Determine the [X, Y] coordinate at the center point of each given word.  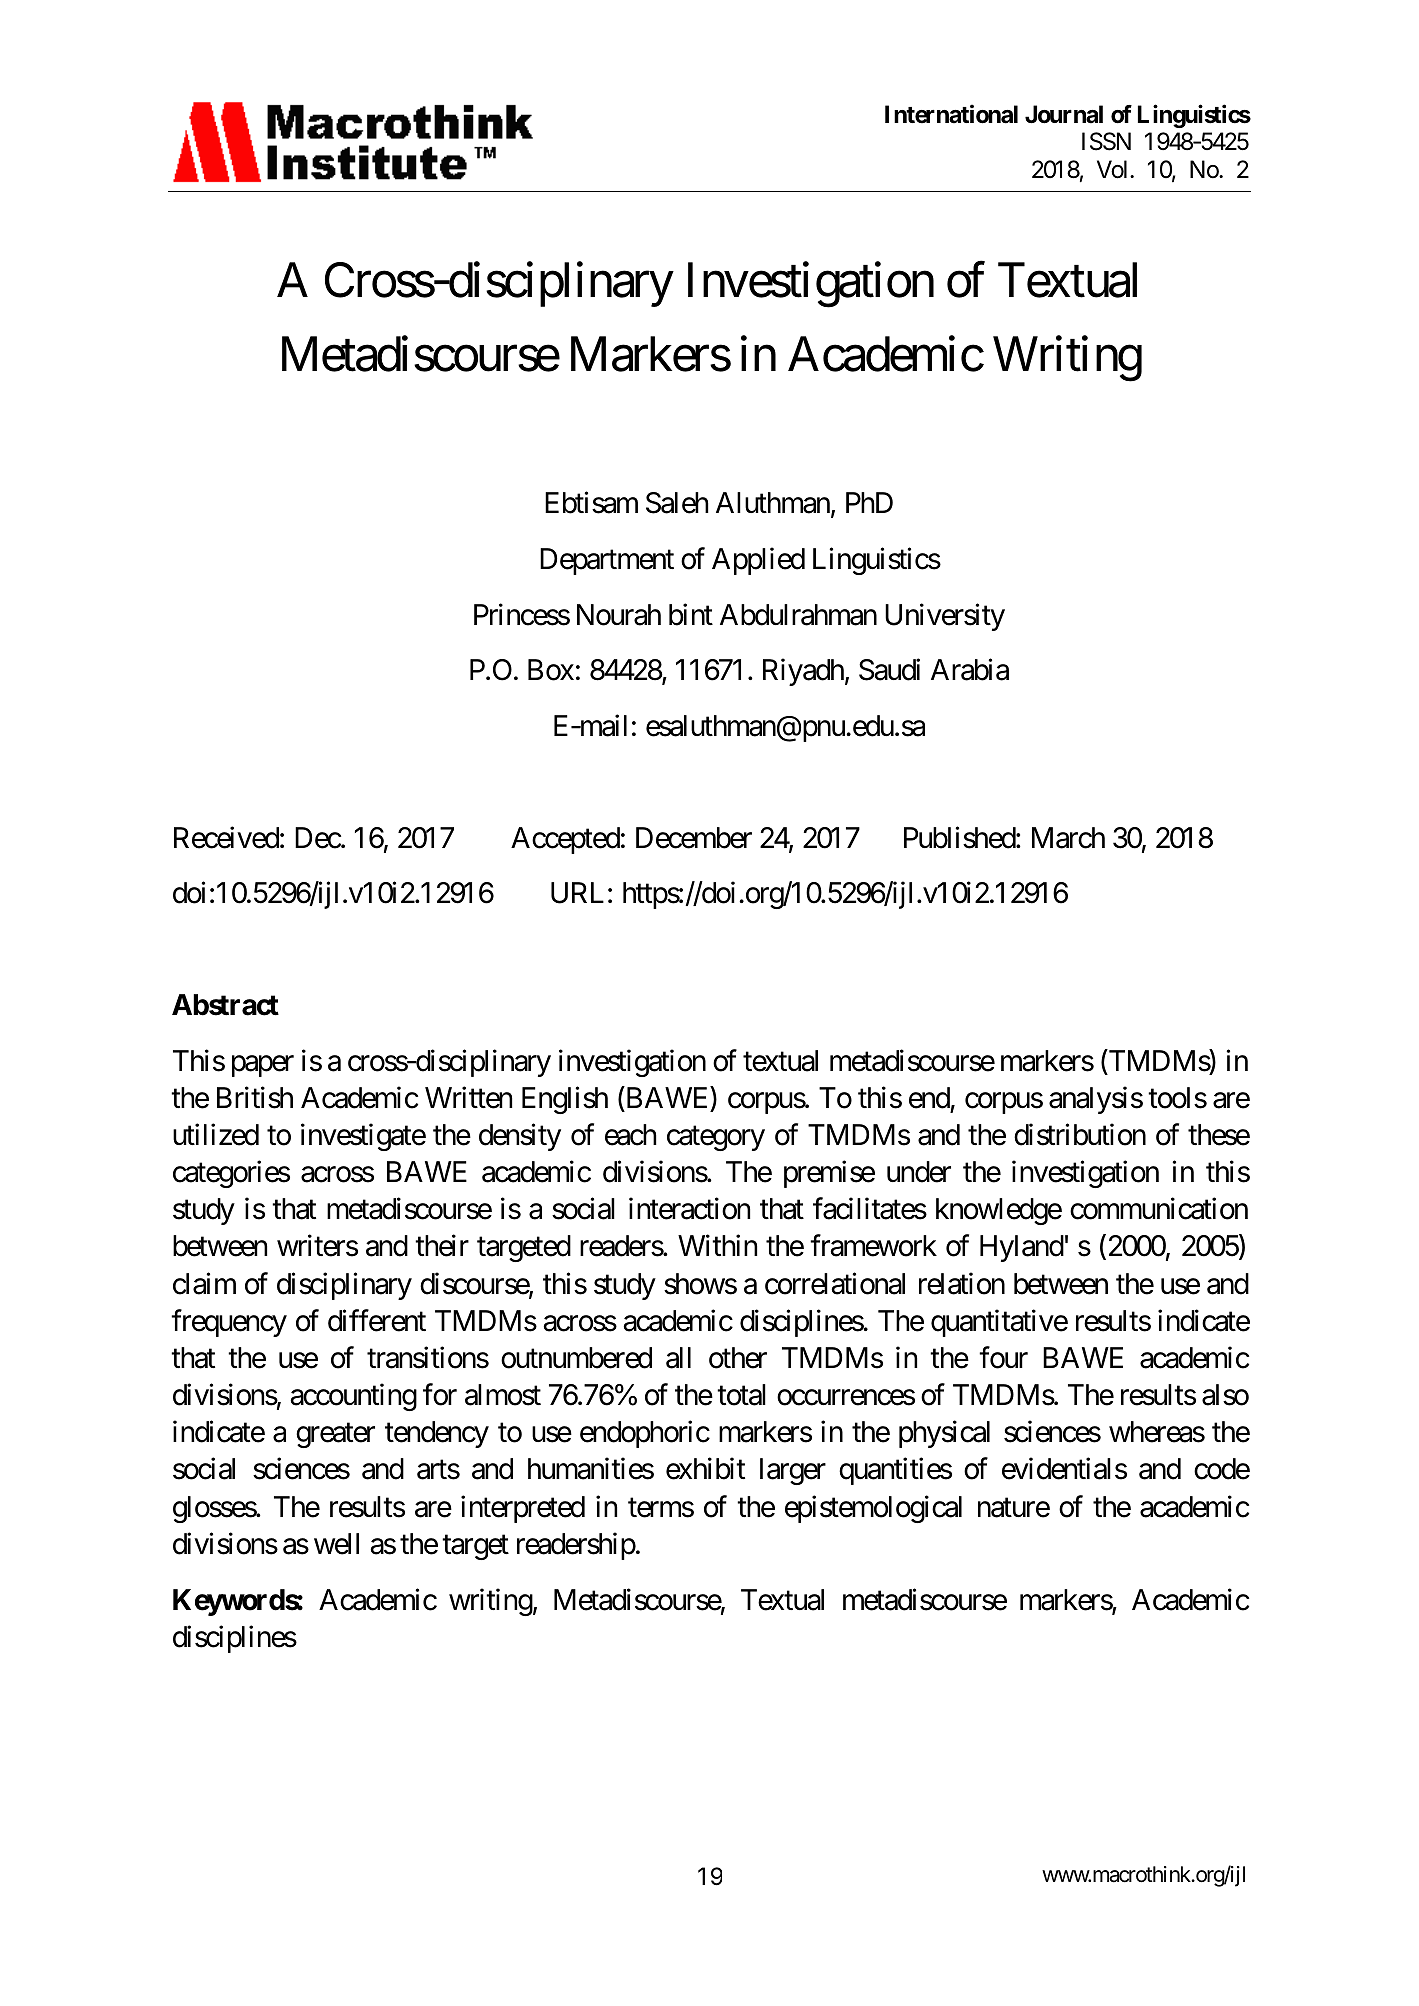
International [951, 114]
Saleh [677, 503]
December [694, 838]
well [336, 1544]
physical [944, 1434]
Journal [1064, 114]
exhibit [705, 1469]
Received [226, 837]
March [1068, 838]
